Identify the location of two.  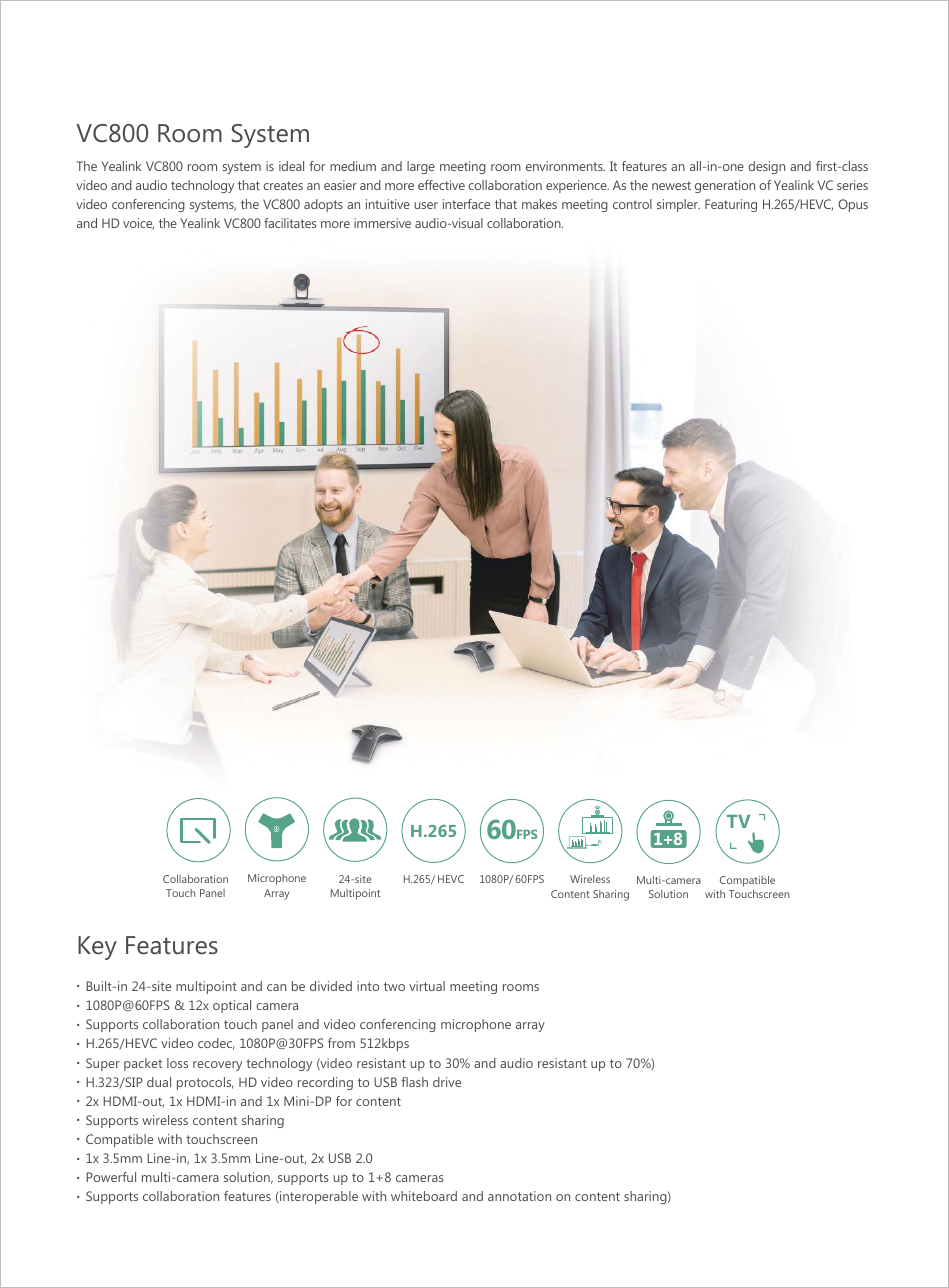
(394, 986).
